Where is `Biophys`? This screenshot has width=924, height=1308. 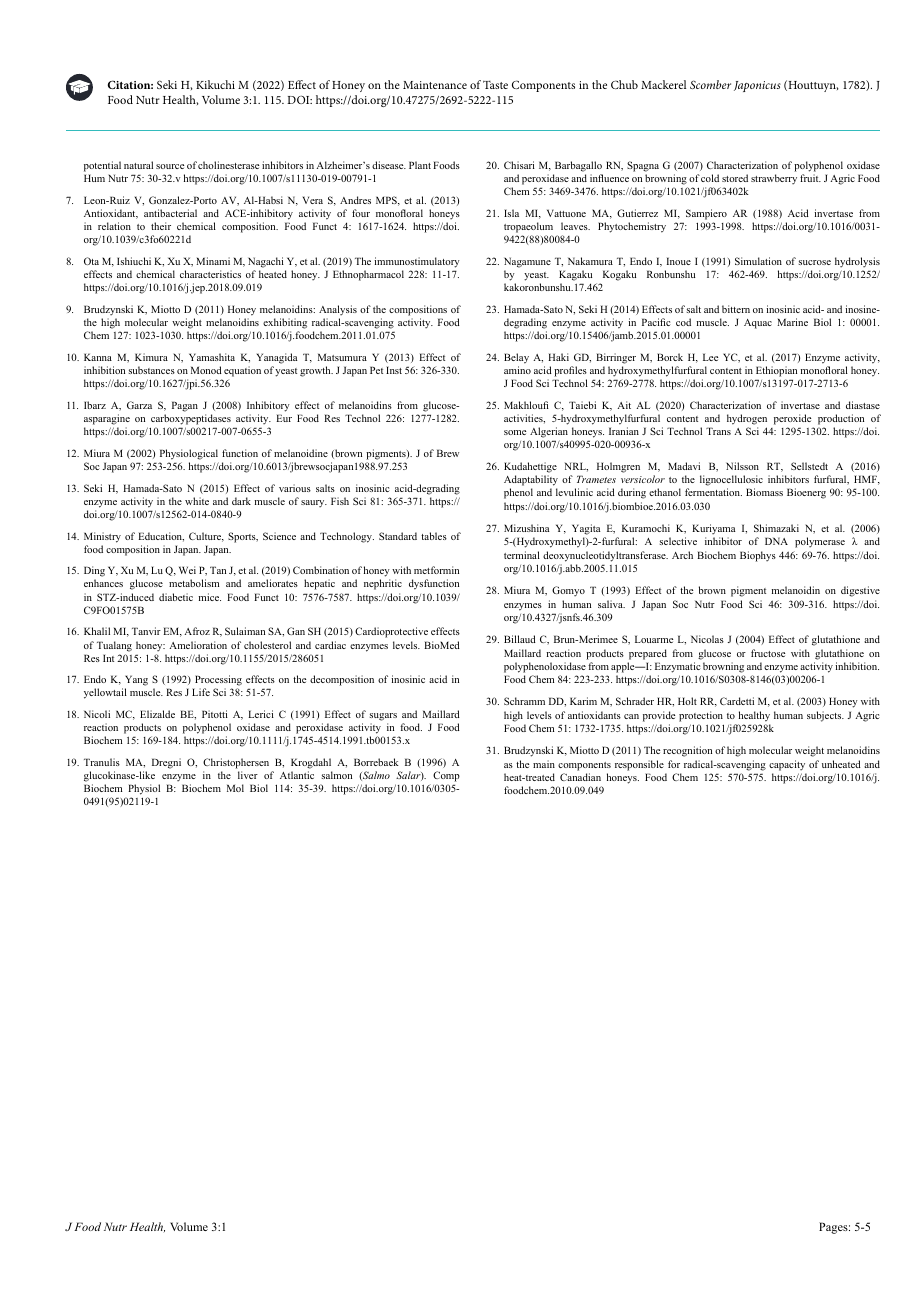
Biophys is located at coordinates (758, 556).
